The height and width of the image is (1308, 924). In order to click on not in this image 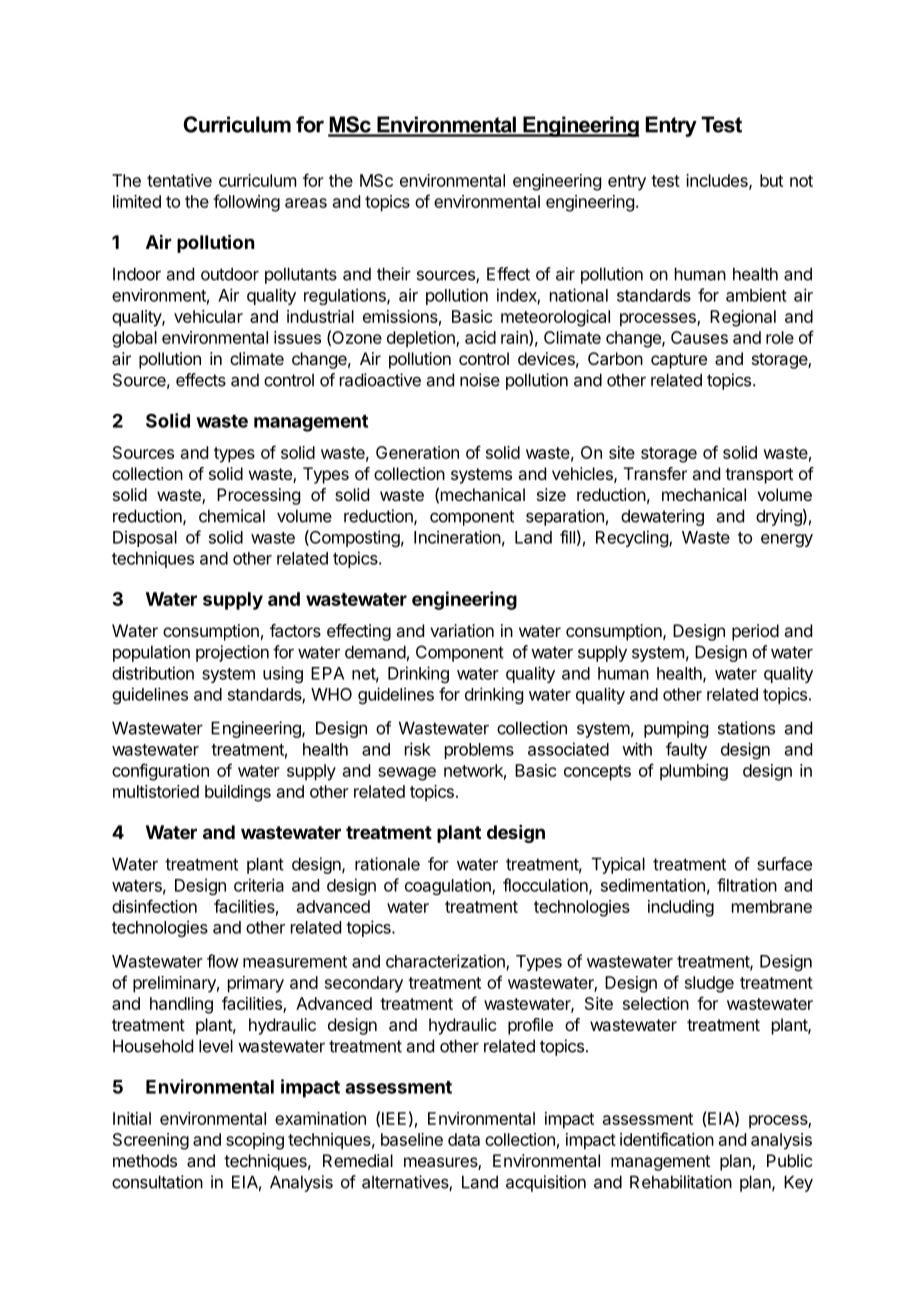, I will do `click(801, 181)`.
